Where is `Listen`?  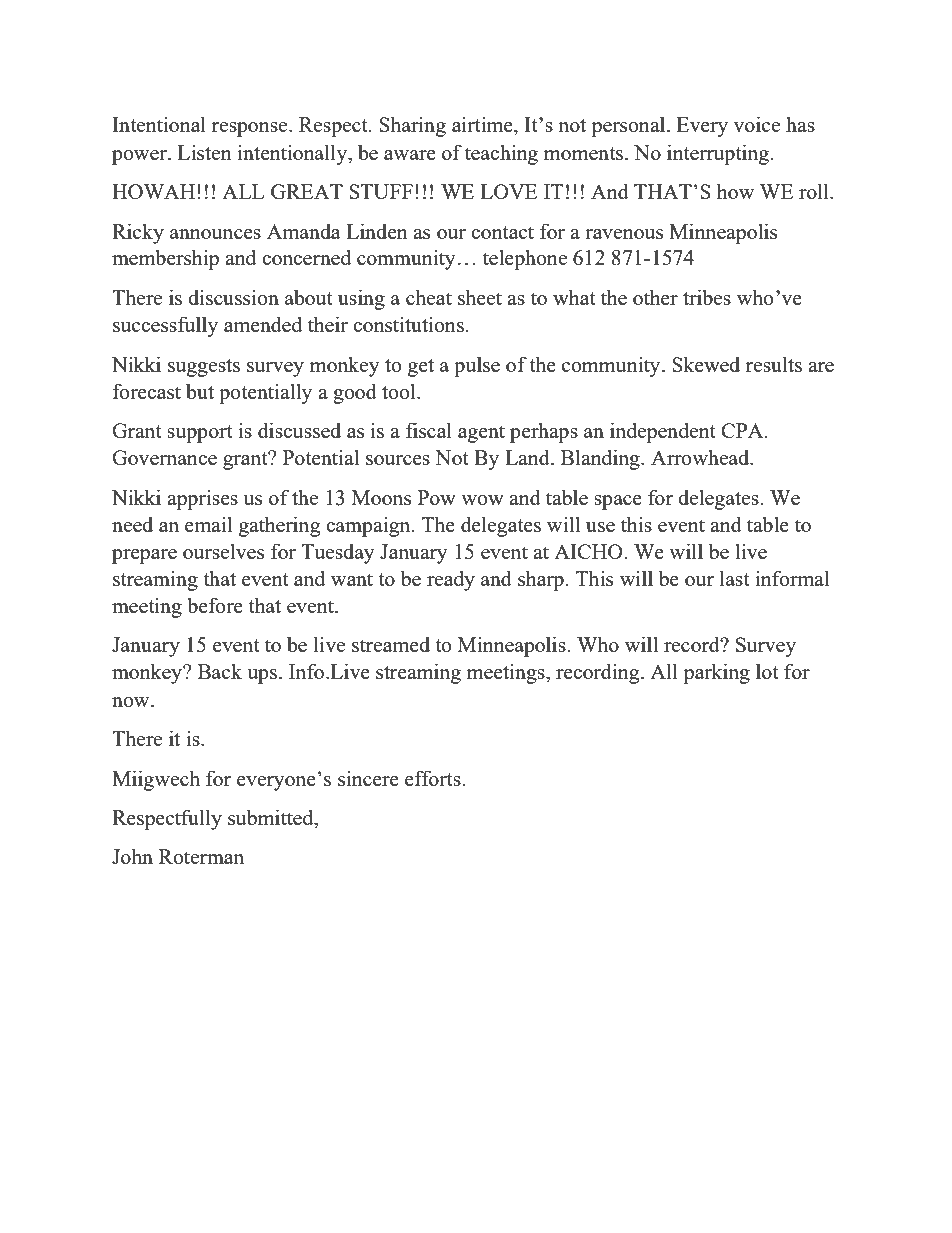 Listen is located at coordinates (204, 152).
